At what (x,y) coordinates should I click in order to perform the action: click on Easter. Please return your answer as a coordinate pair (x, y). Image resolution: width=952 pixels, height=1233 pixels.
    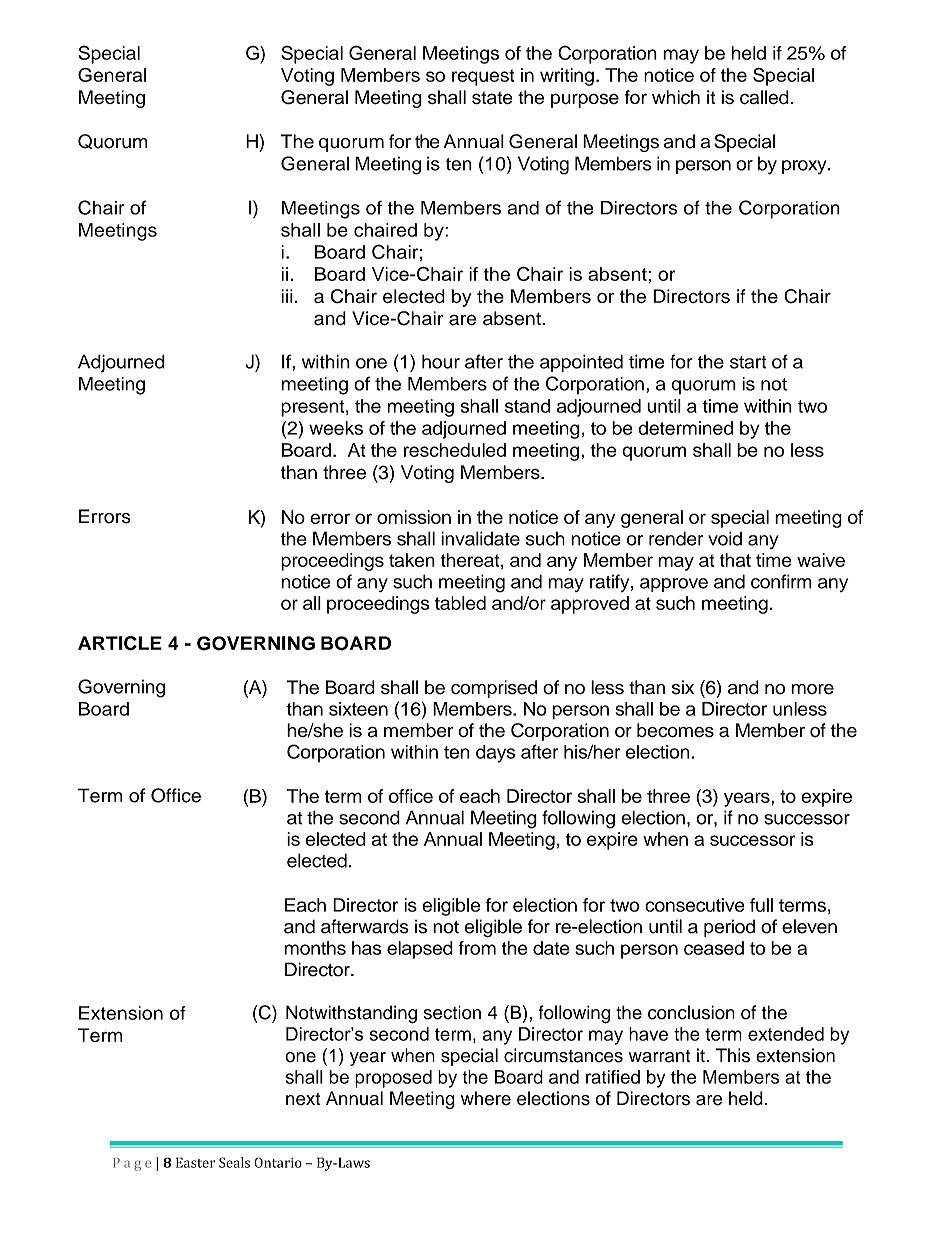
    Looking at the image, I should click on (195, 1162).
